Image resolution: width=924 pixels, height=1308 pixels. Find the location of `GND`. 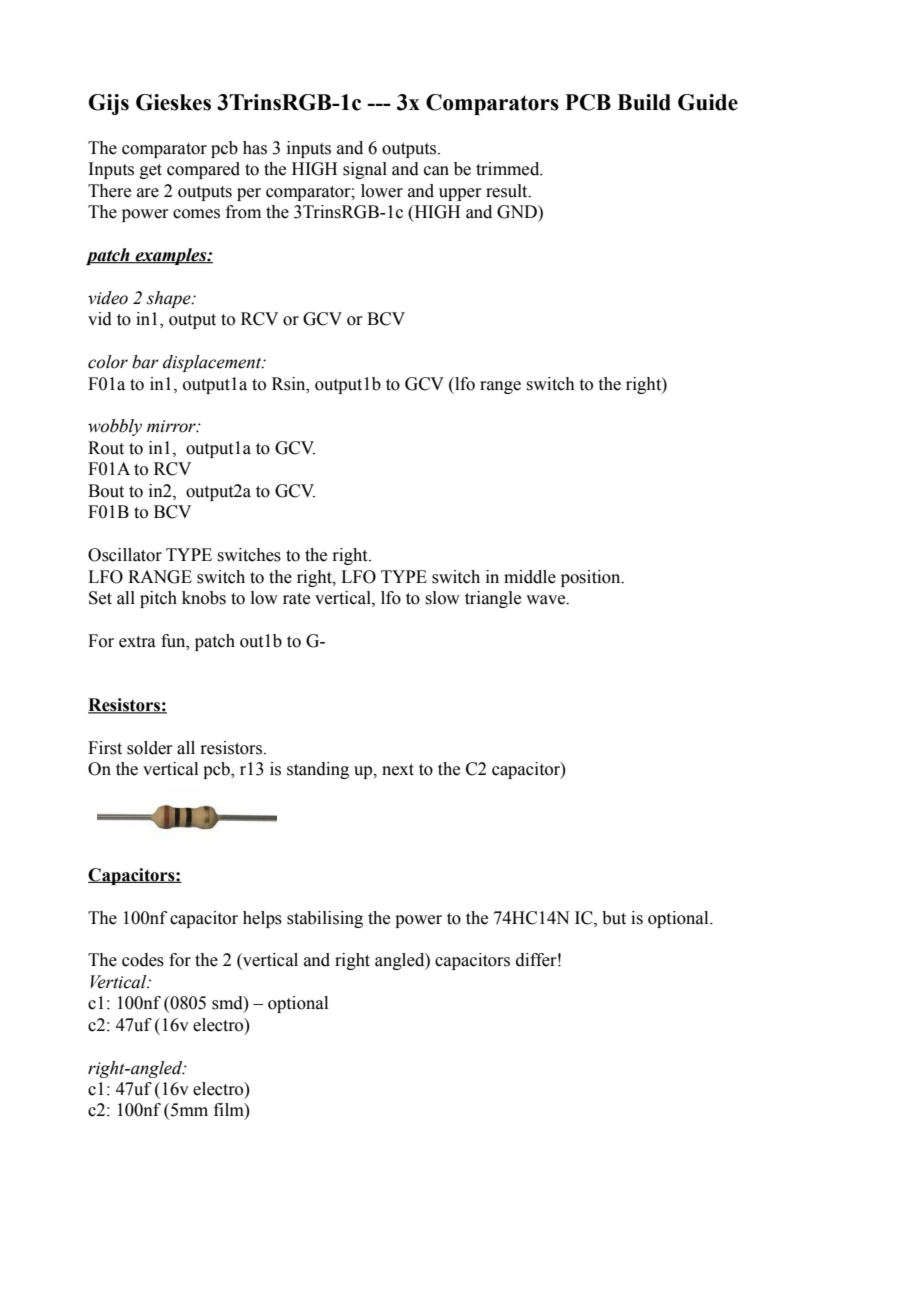

GND is located at coordinates (518, 212).
